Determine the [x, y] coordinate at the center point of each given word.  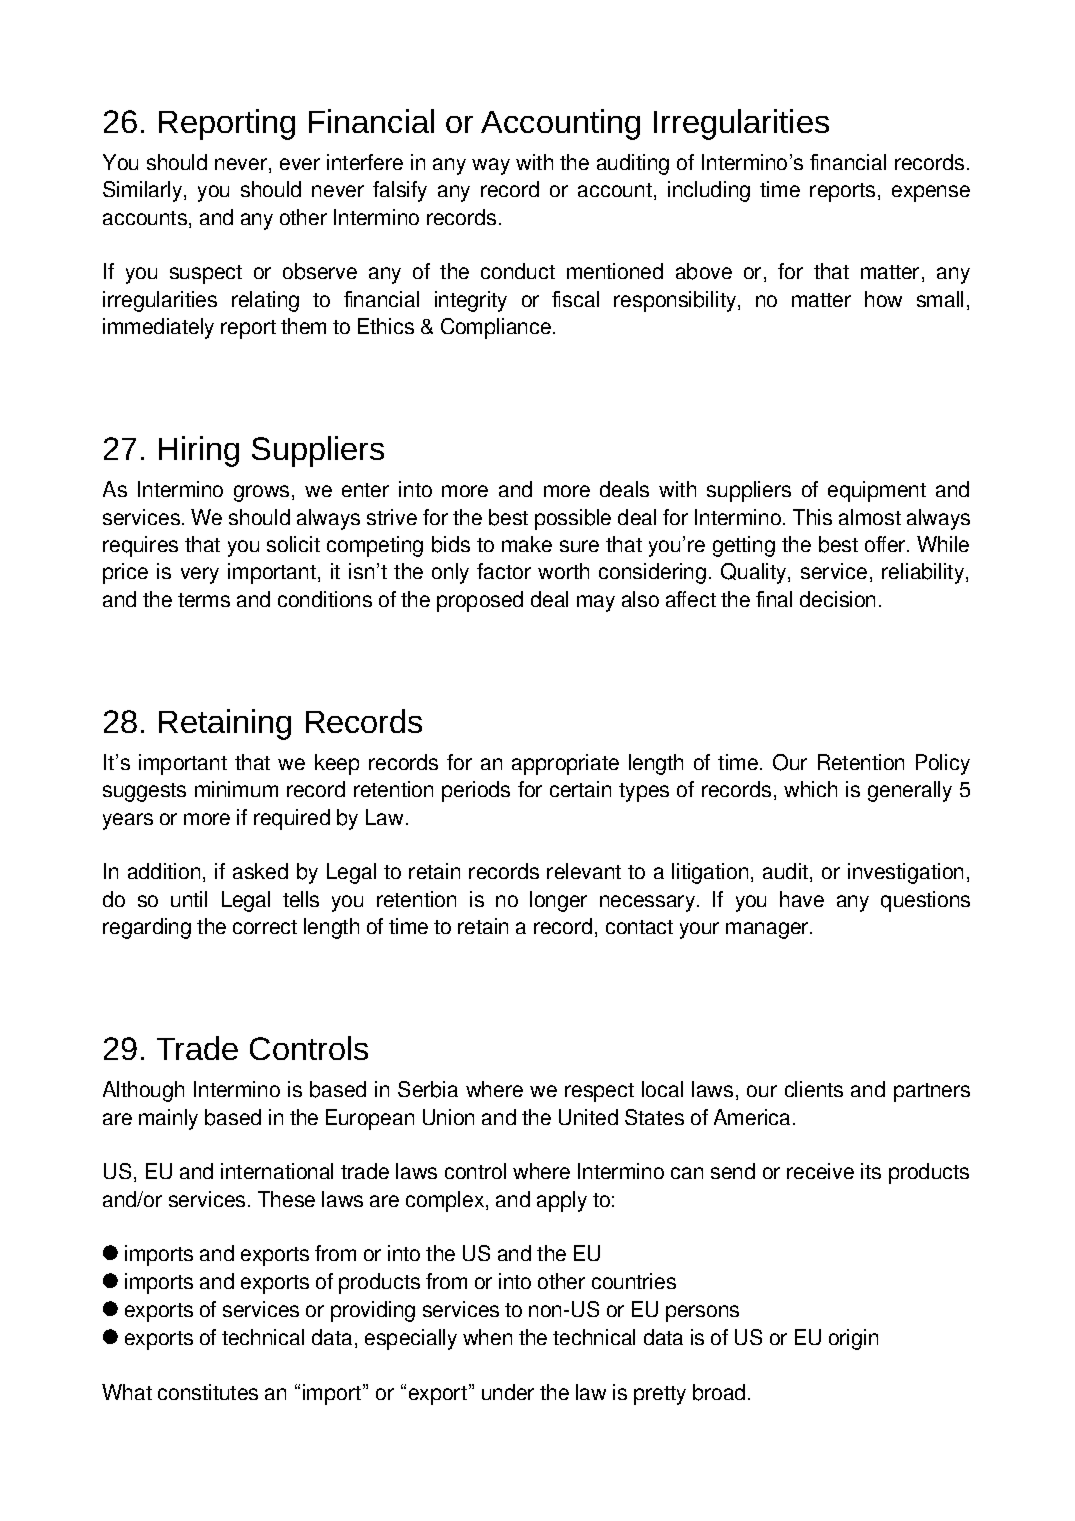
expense [931, 193]
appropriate [565, 764]
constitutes [208, 1392]
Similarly [144, 191]
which [810, 789]
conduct [518, 271]
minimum [236, 789]
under [508, 1392]
